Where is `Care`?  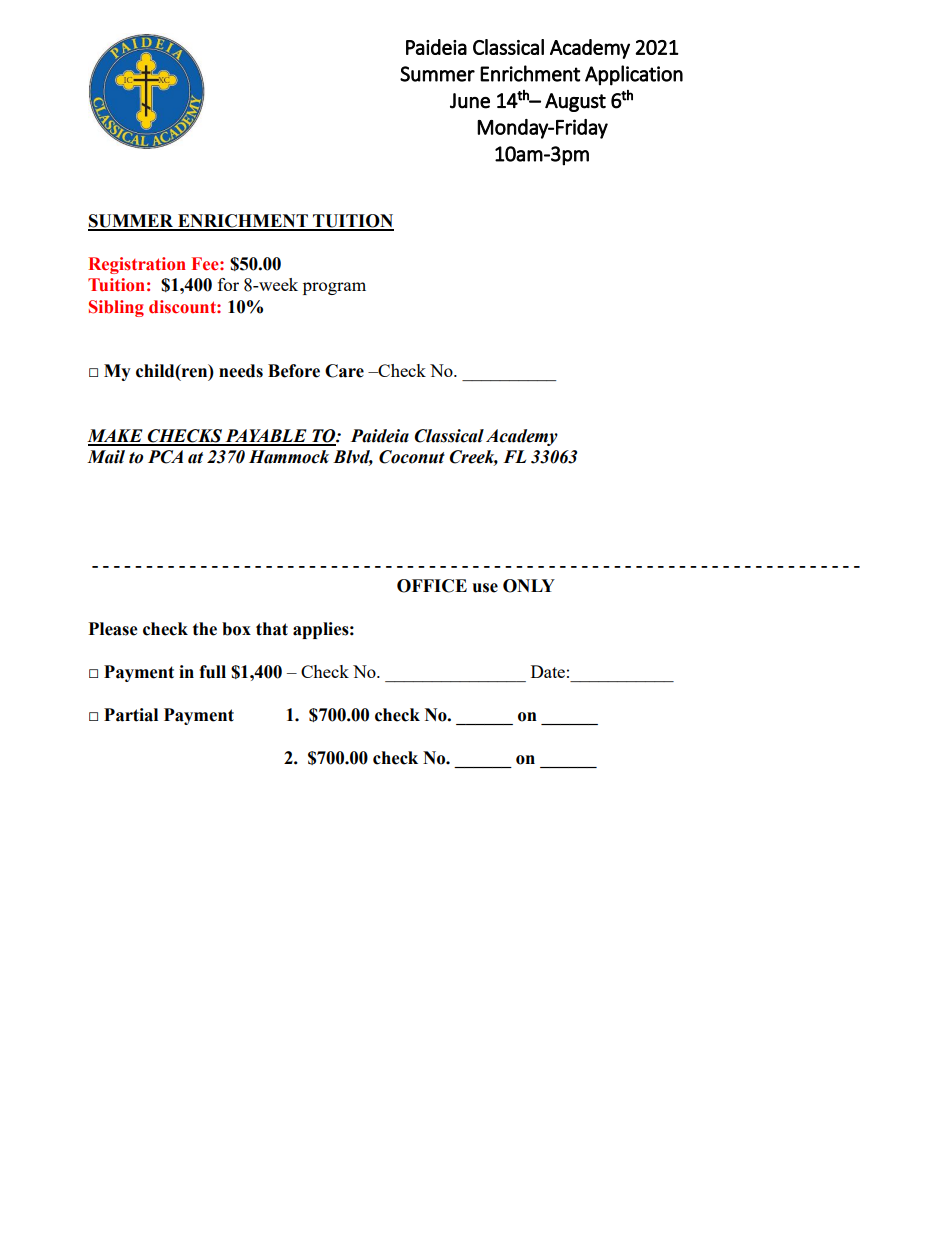 Care is located at coordinates (344, 371).
